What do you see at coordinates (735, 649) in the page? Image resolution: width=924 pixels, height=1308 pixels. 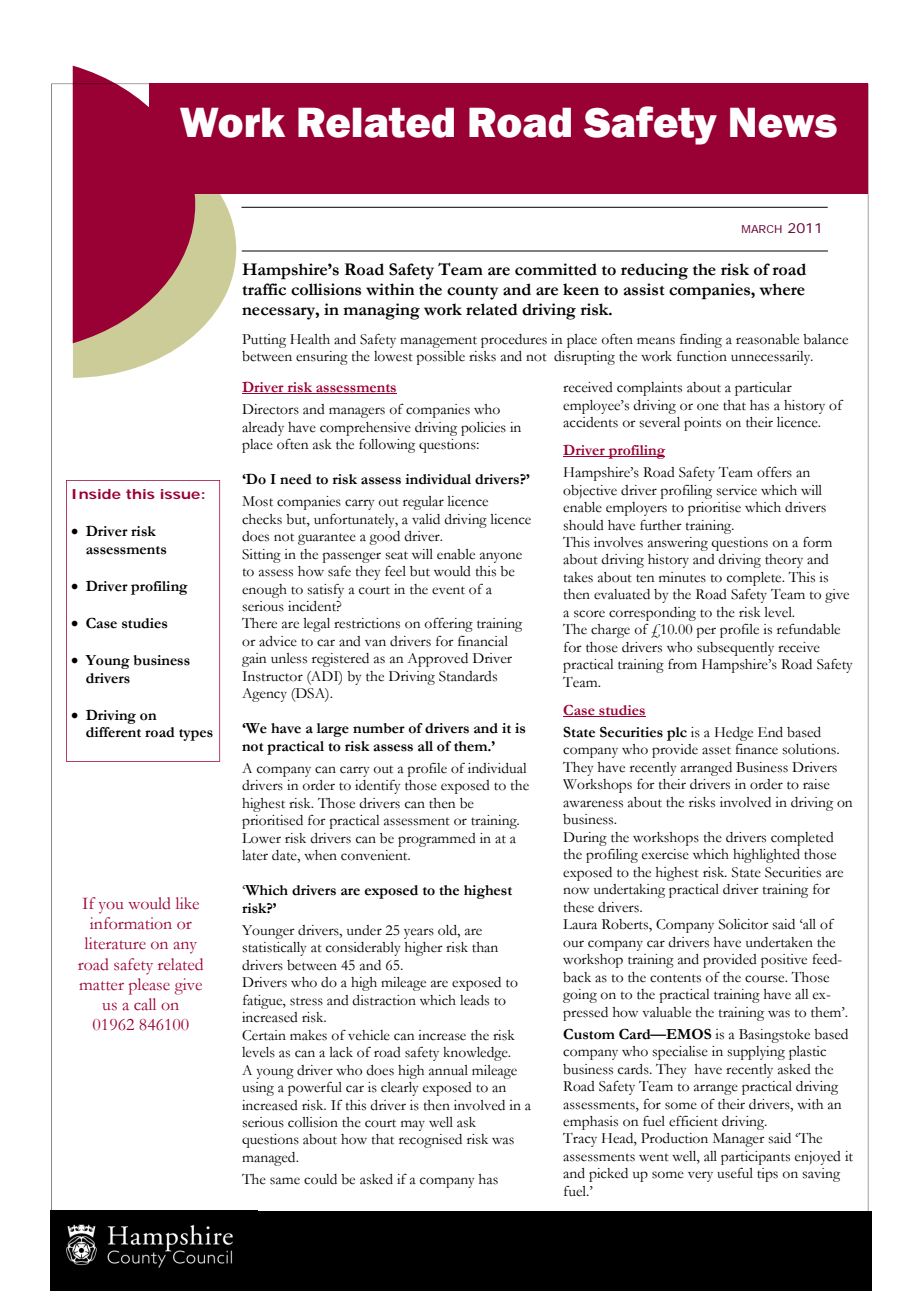 I see `subsequently` at bounding box center [735, 649].
